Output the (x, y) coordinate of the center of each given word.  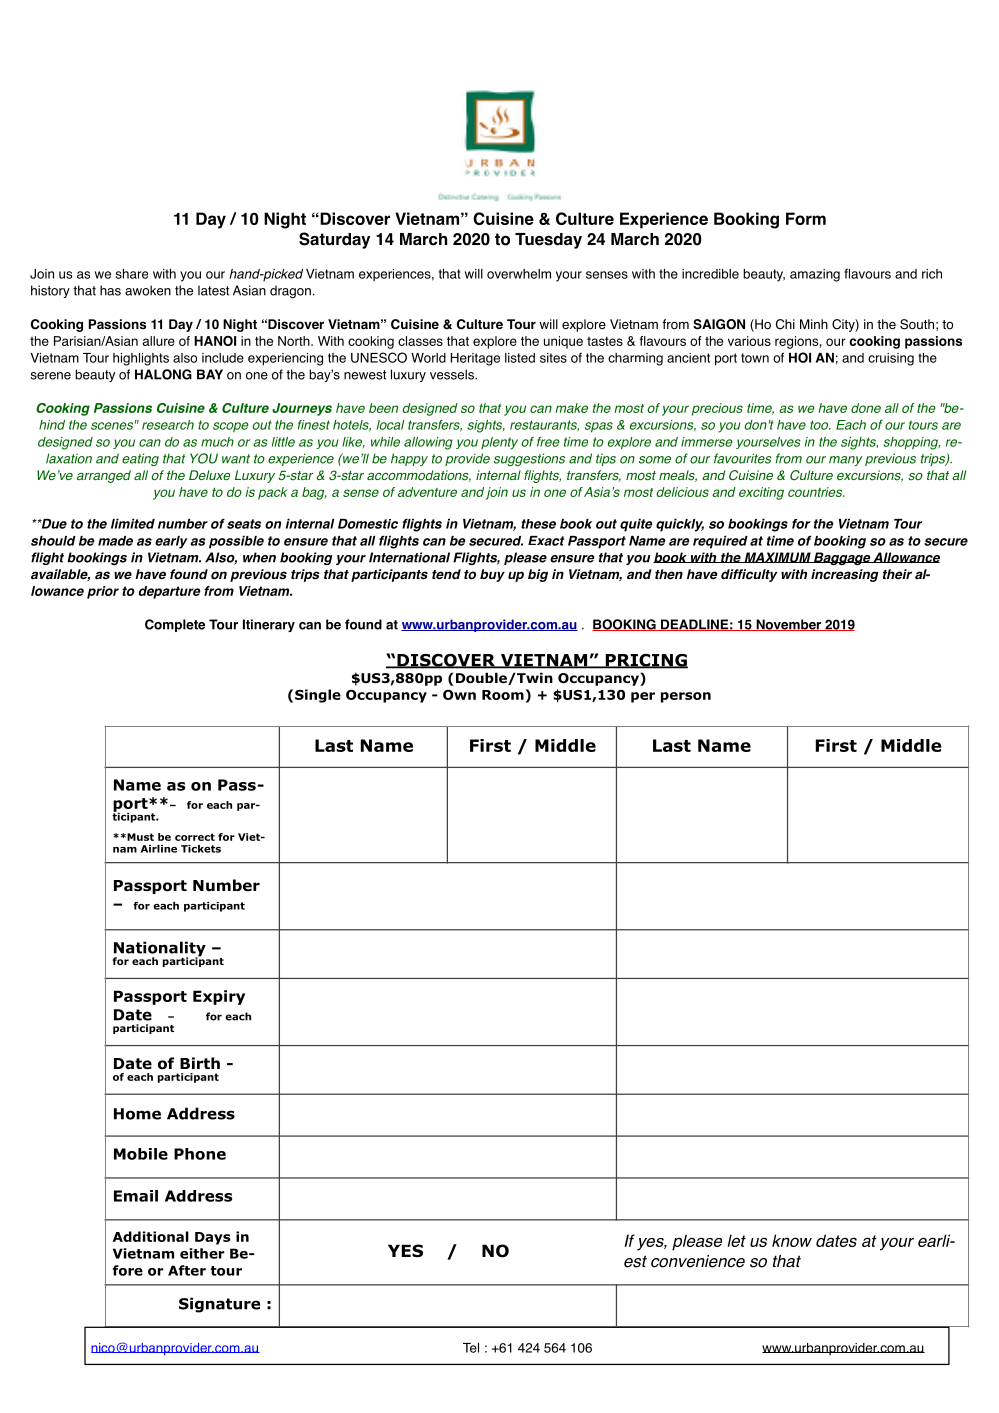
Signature (219, 1305)
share (132, 274)
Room (503, 695)
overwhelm (519, 274)
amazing (815, 275)
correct (195, 837)
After (187, 1270)
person (686, 697)
